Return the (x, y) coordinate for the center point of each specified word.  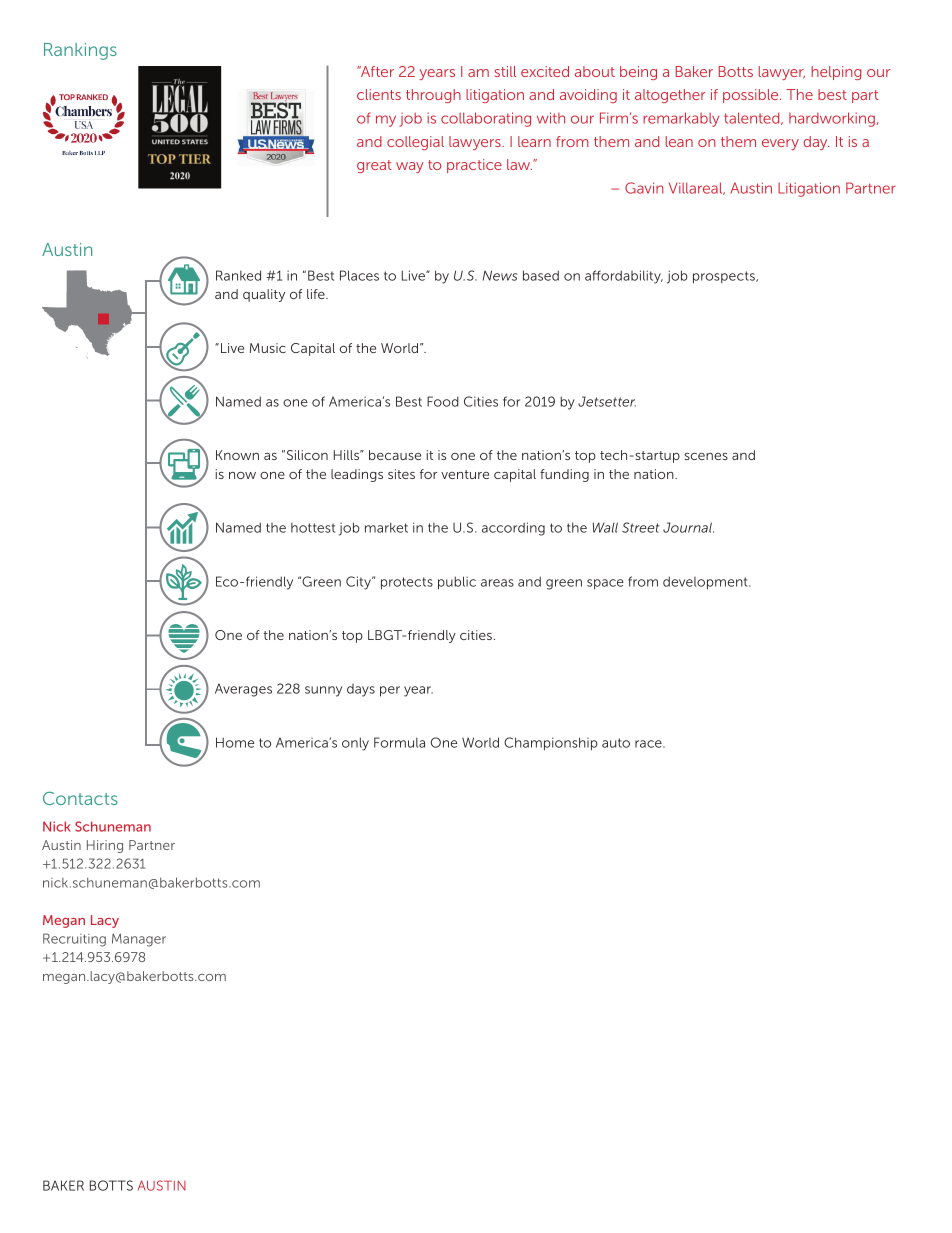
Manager (139, 940)
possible (752, 96)
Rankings (80, 51)
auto (616, 743)
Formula (399, 742)
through (433, 96)
